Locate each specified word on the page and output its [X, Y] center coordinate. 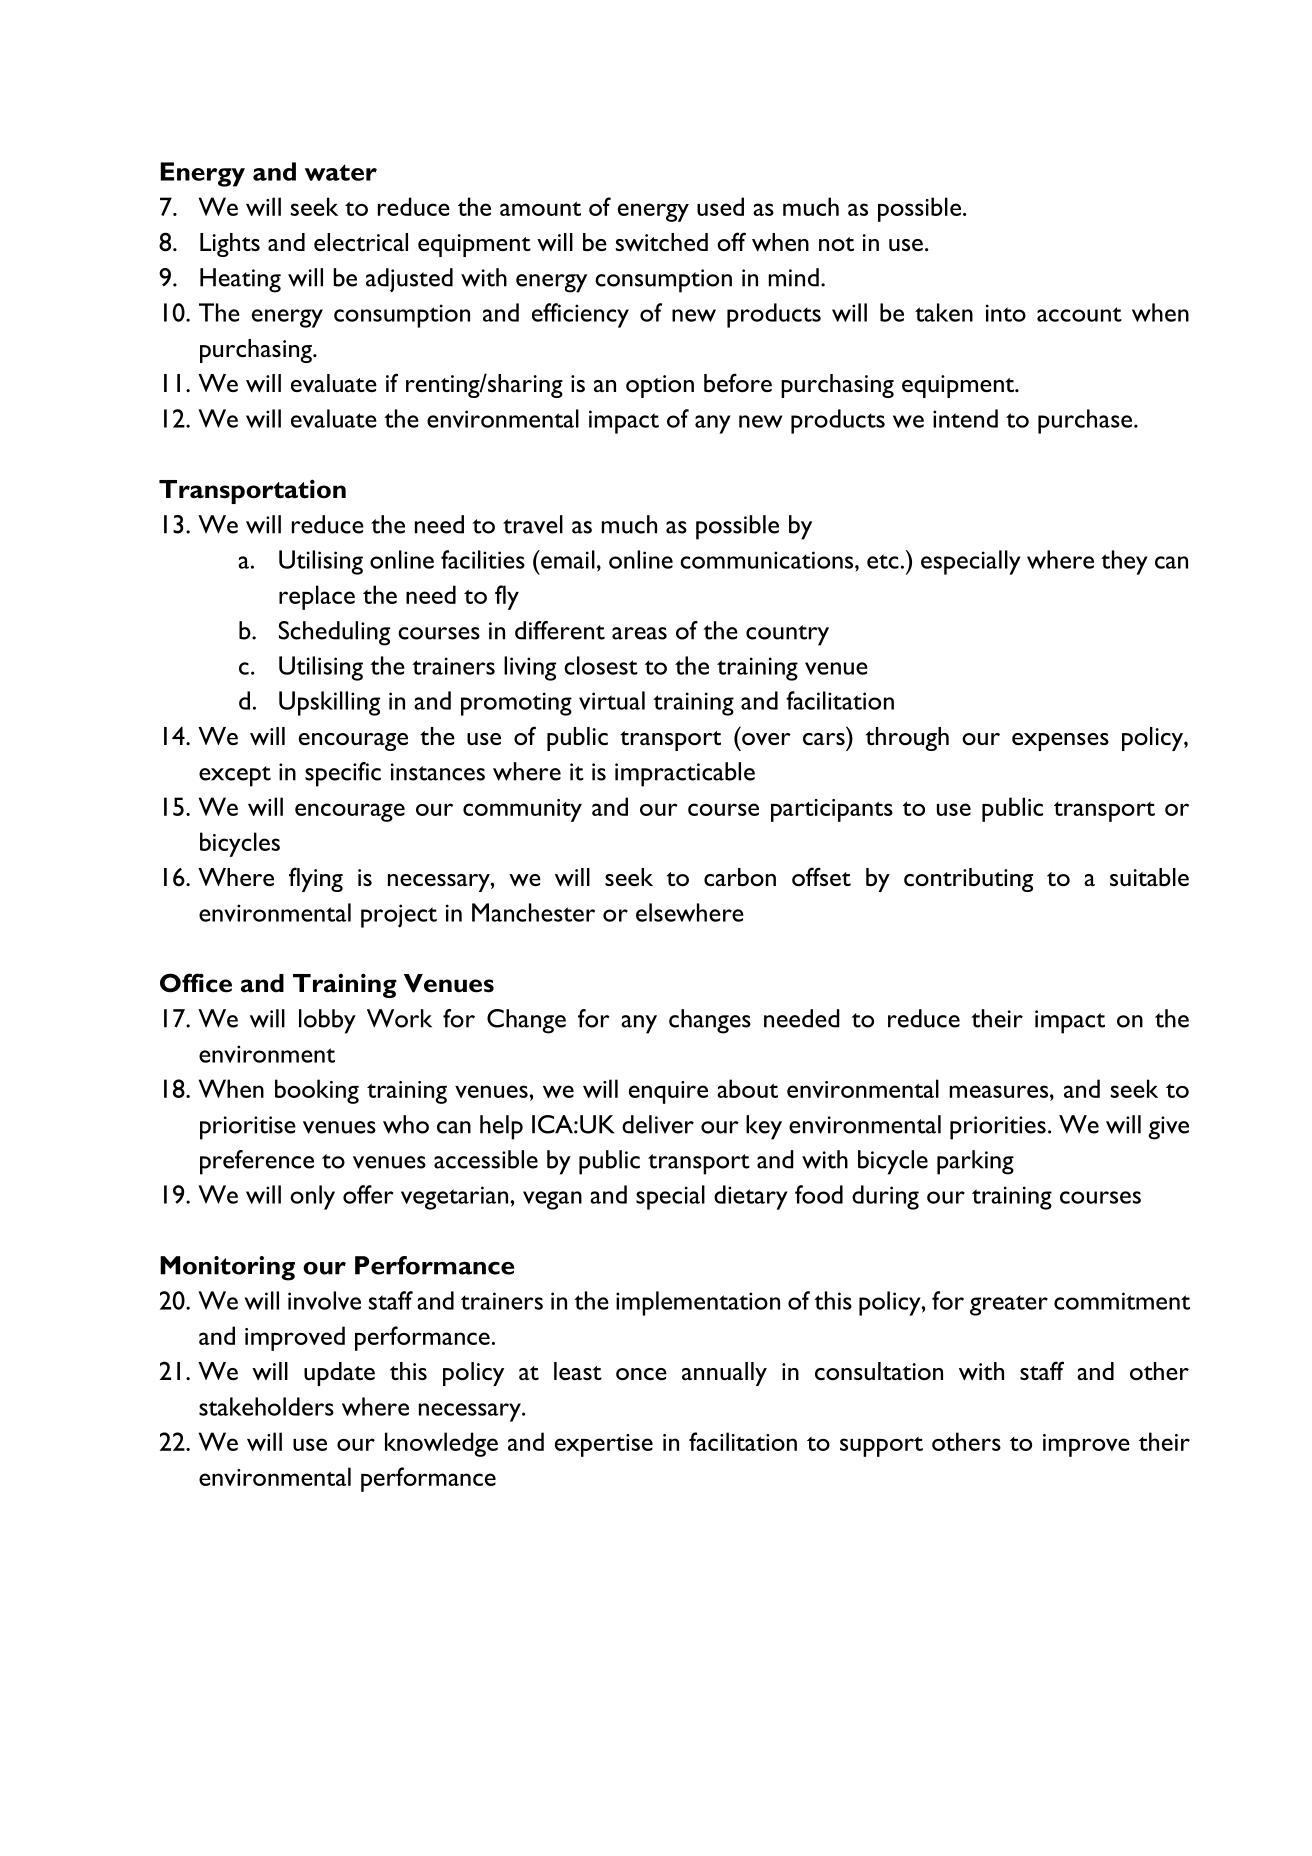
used [720, 206]
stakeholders [266, 1406]
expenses [1060, 742]
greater [1009, 1305]
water [341, 172]
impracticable [685, 774]
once [641, 1374]
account [1079, 314]
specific [343, 774]
